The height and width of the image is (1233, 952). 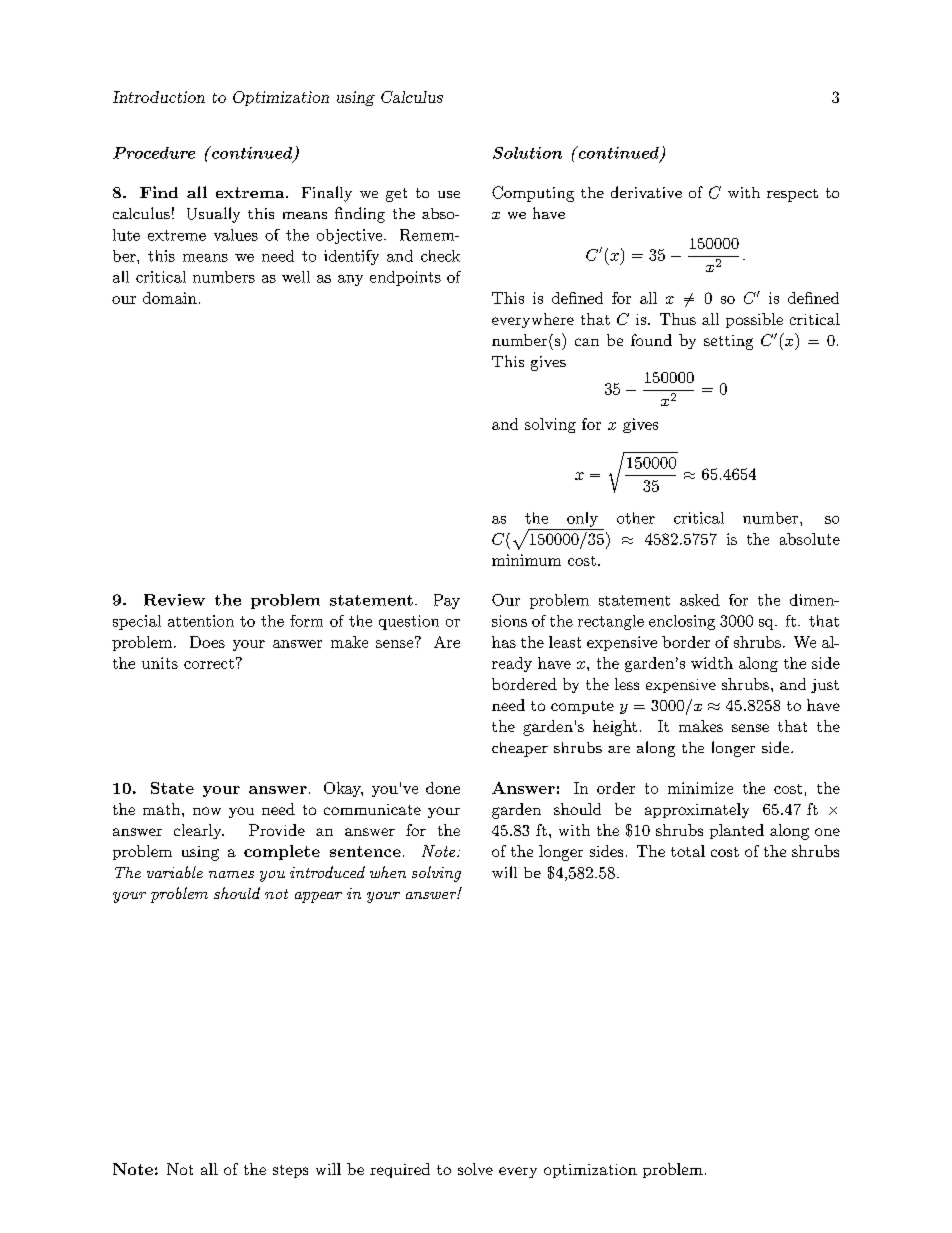 What do you see at coordinates (504, 642) in the image?
I see `has` at bounding box center [504, 642].
